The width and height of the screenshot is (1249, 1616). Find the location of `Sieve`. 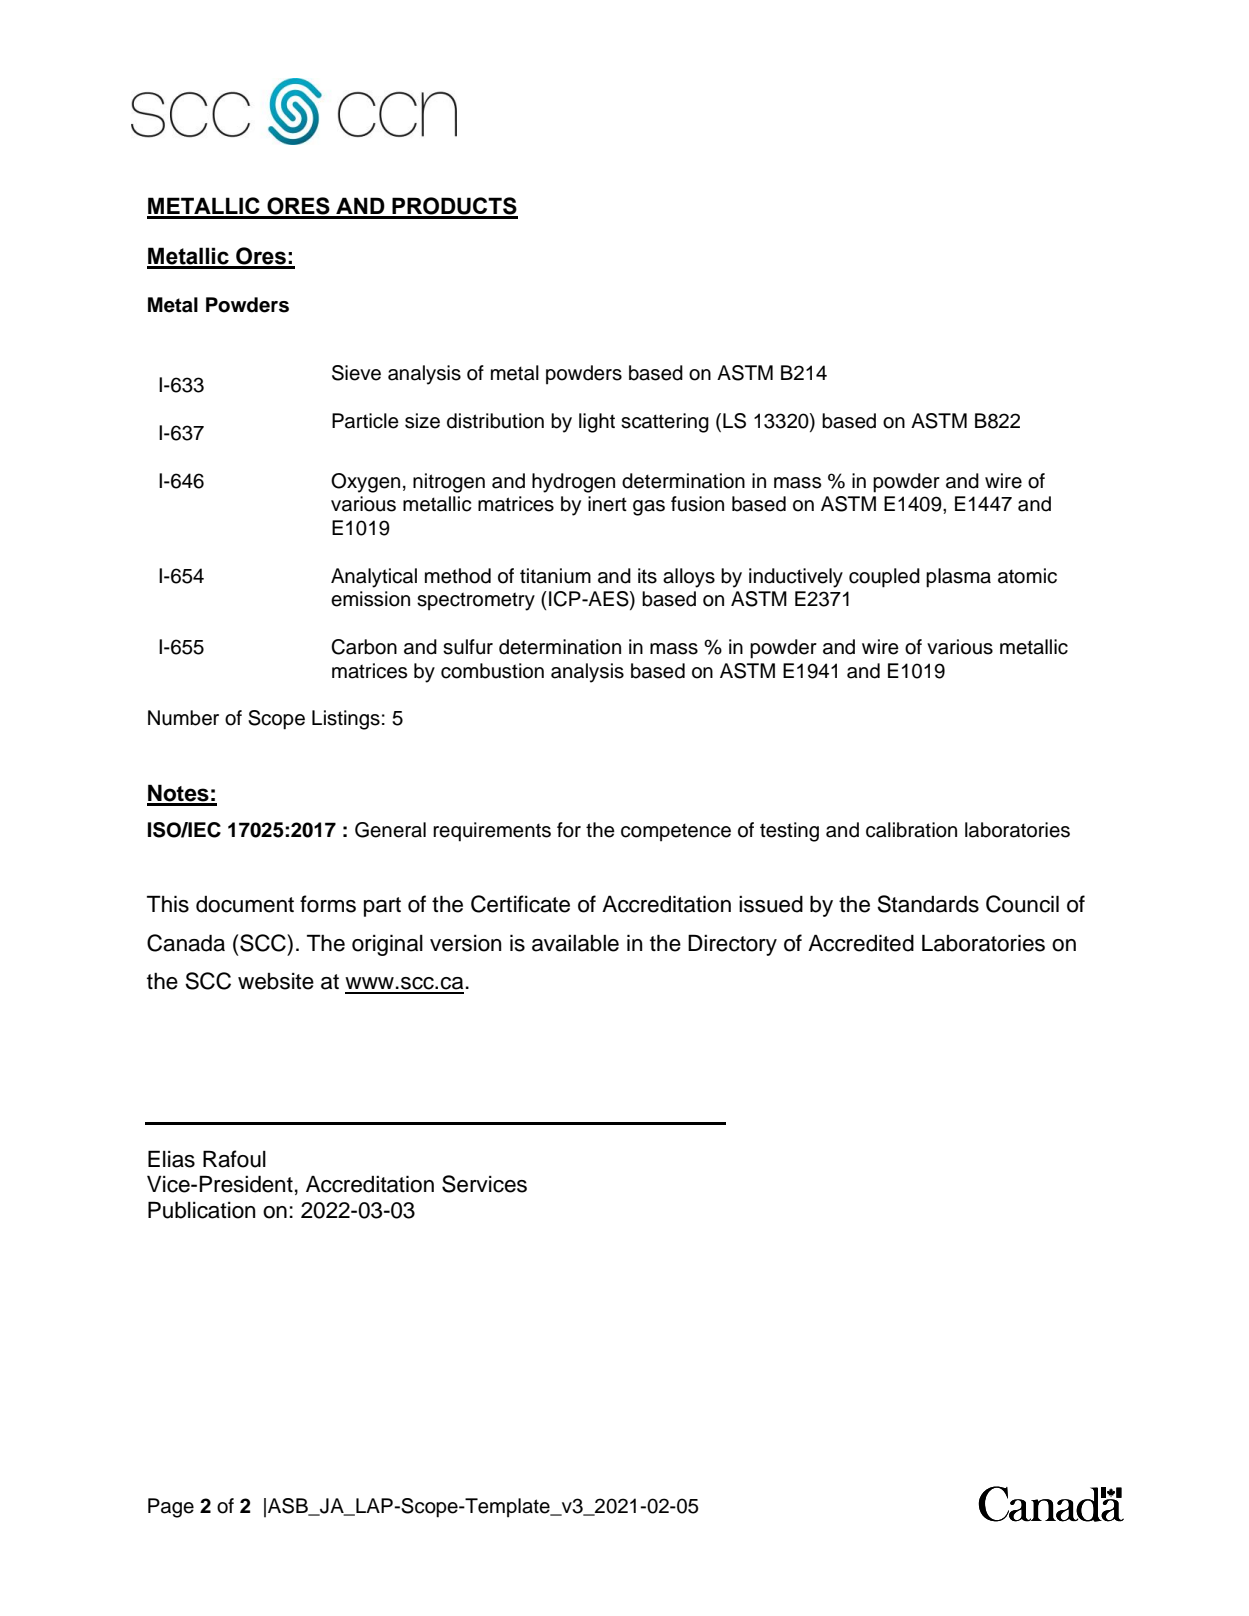

Sieve is located at coordinates (356, 373).
